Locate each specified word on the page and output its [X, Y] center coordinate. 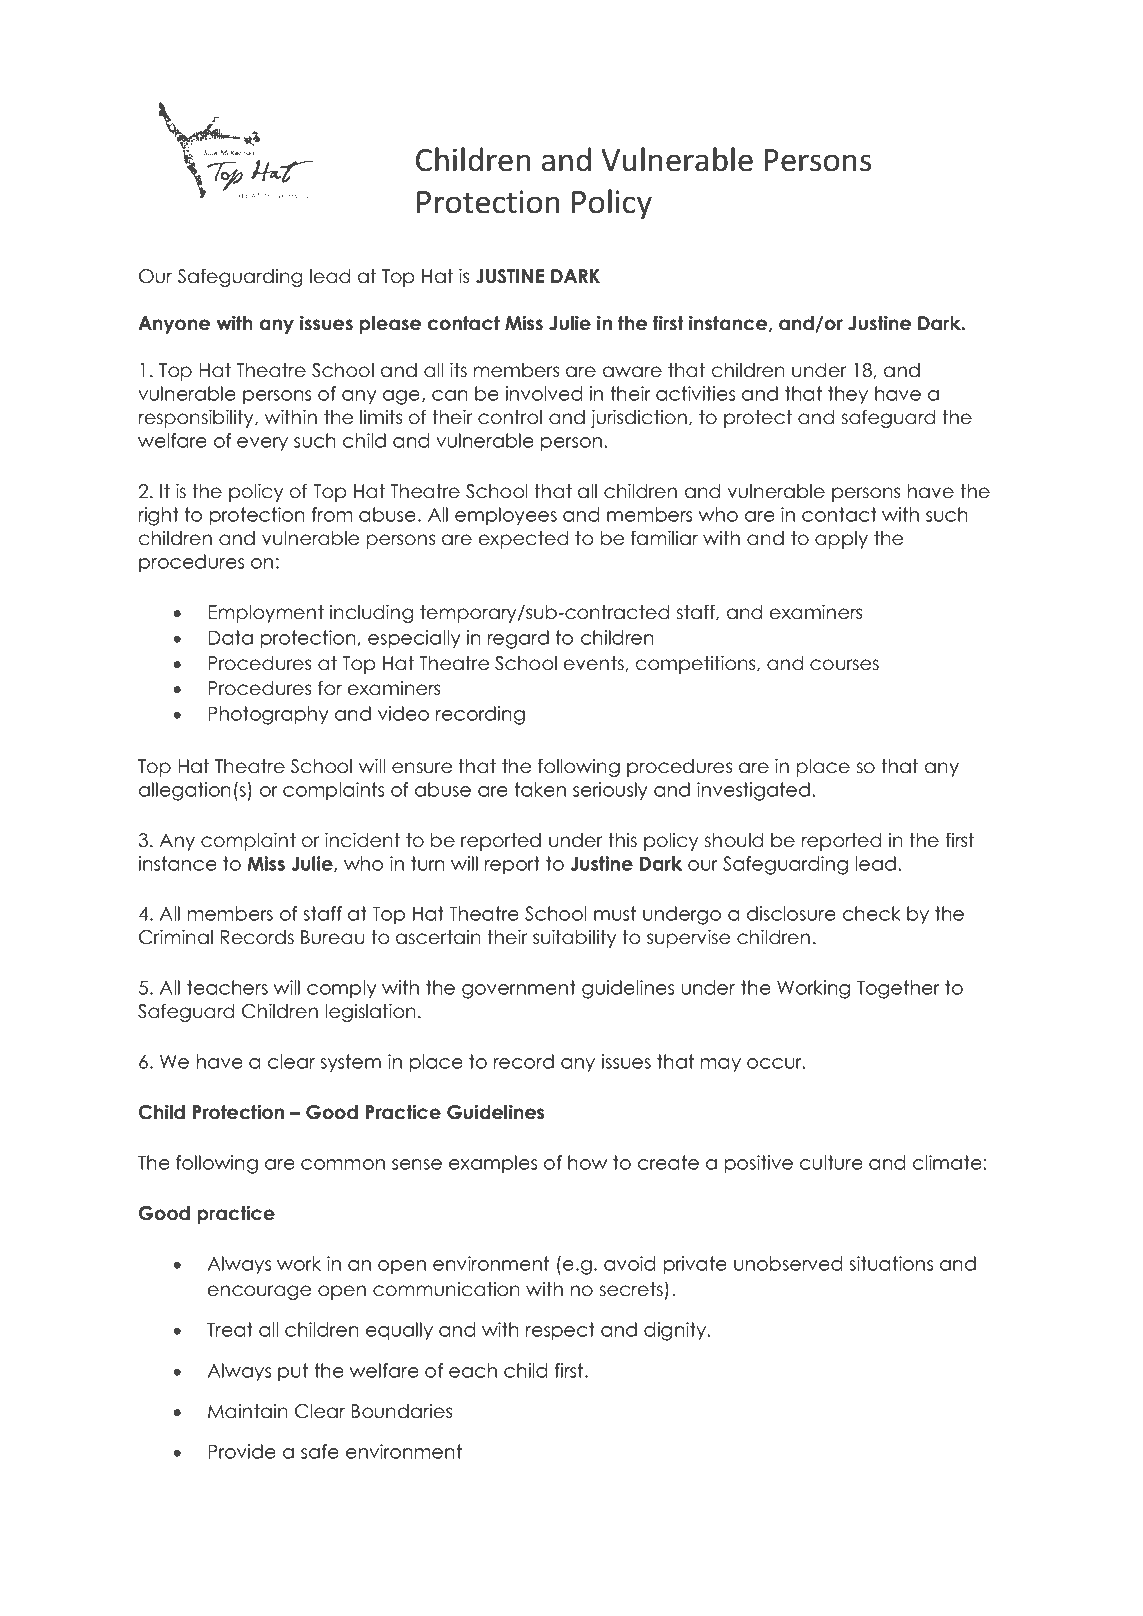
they [848, 395]
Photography [268, 715]
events [594, 663]
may [721, 1065]
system [350, 1063]
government [519, 989]
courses [844, 665]
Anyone [174, 325]
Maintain [248, 1411]
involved [544, 393]
